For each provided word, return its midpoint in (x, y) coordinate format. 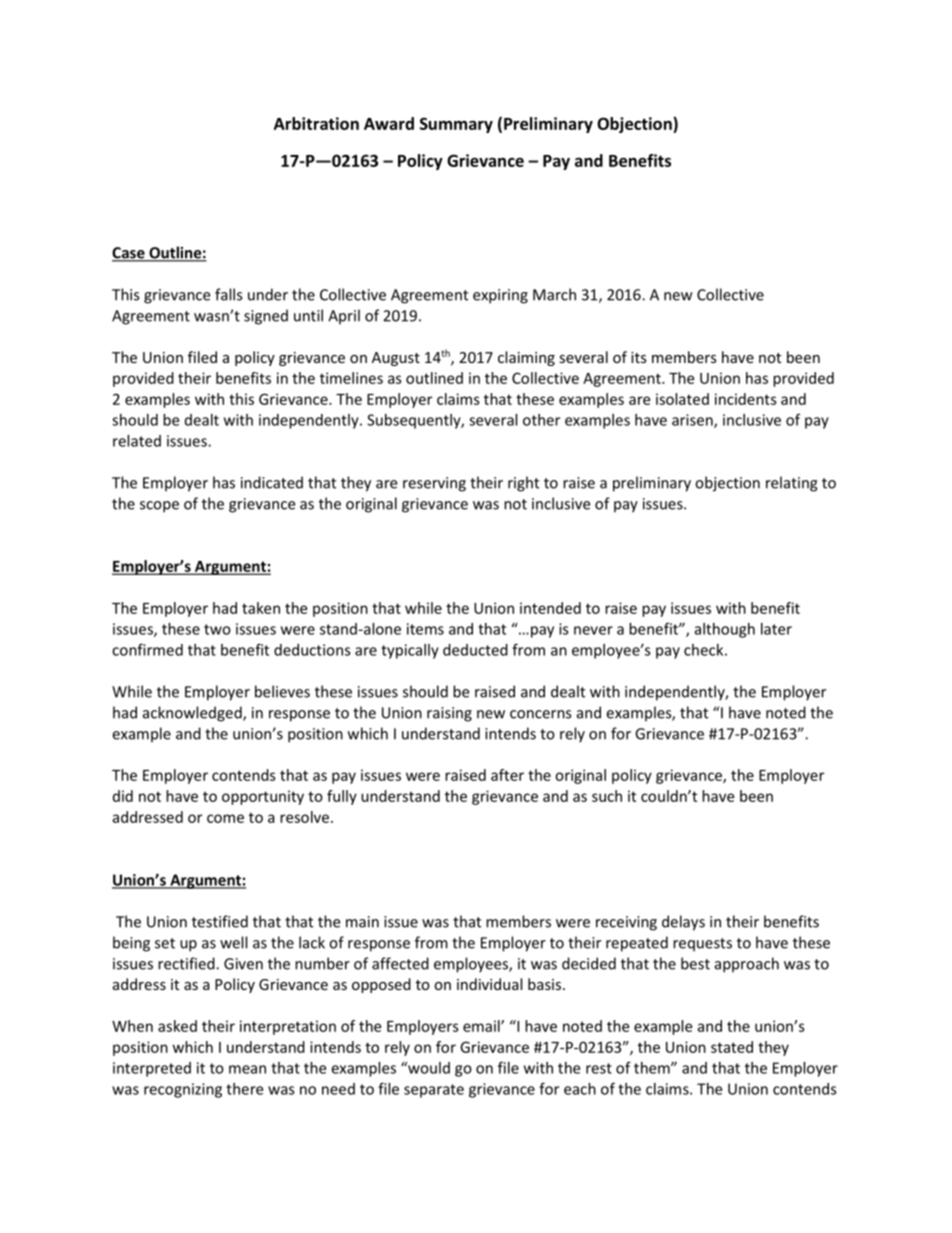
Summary (456, 125)
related (137, 441)
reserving (434, 484)
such (607, 796)
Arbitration (316, 123)
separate (434, 1091)
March (554, 294)
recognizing (183, 1090)
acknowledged (193, 714)
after (507, 775)
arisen (693, 421)
